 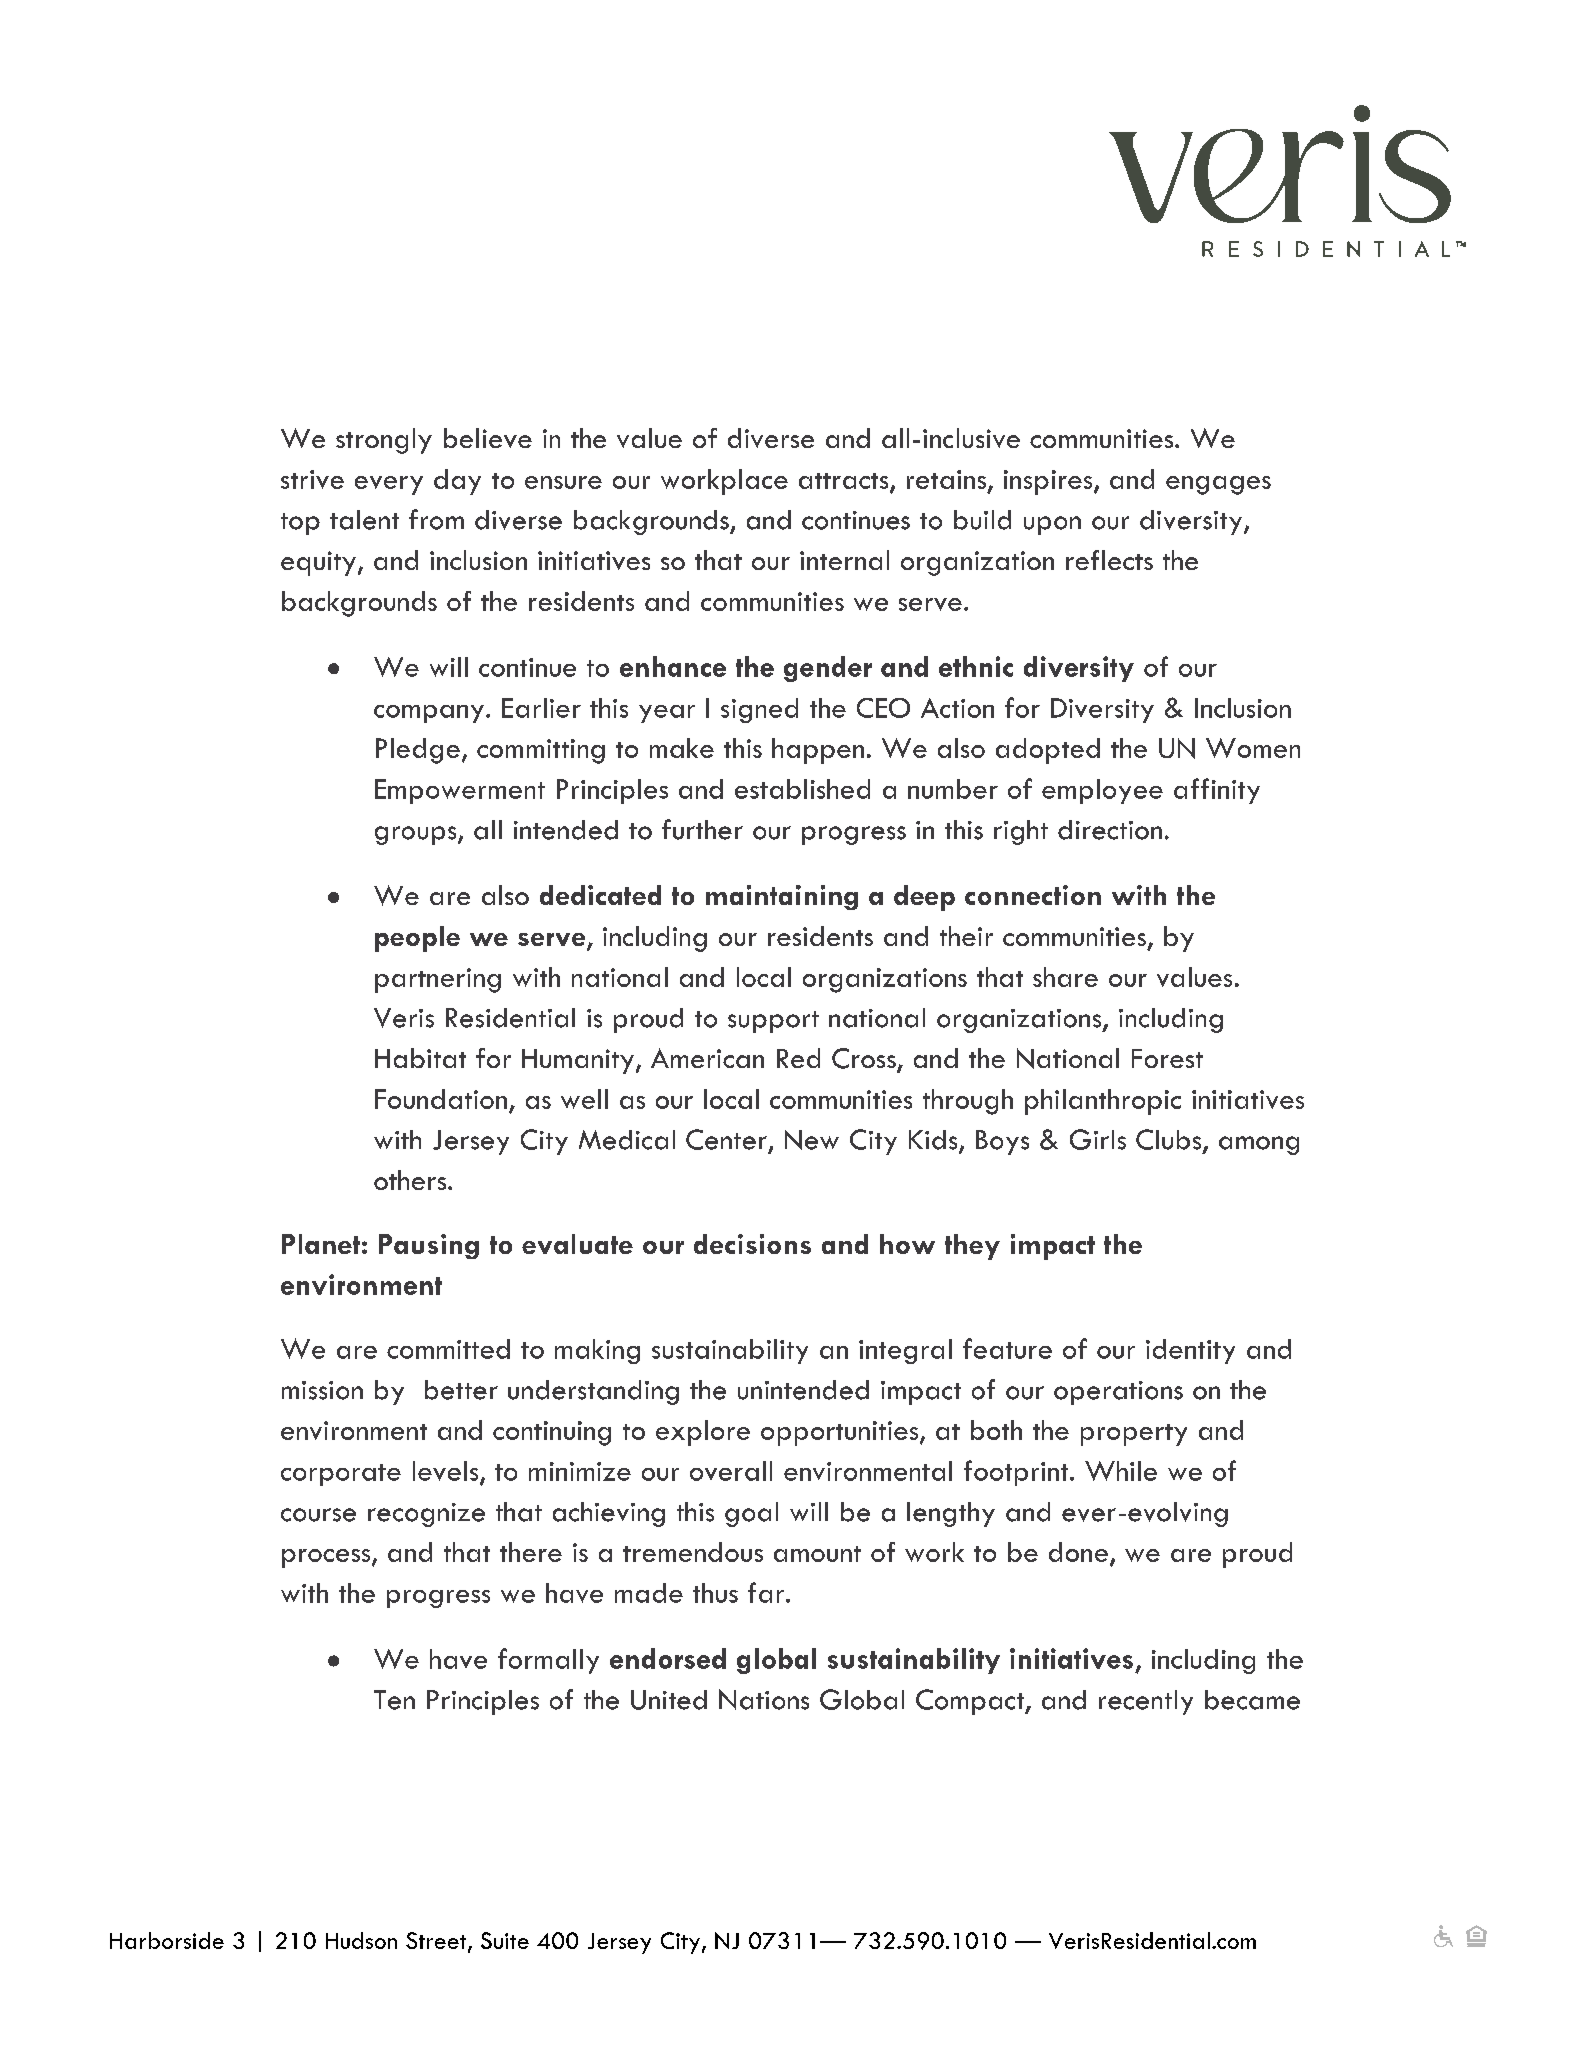 What do you see at coordinates (845, 482) in the screenshot?
I see `attracts` at bounding box center [845, 482].
